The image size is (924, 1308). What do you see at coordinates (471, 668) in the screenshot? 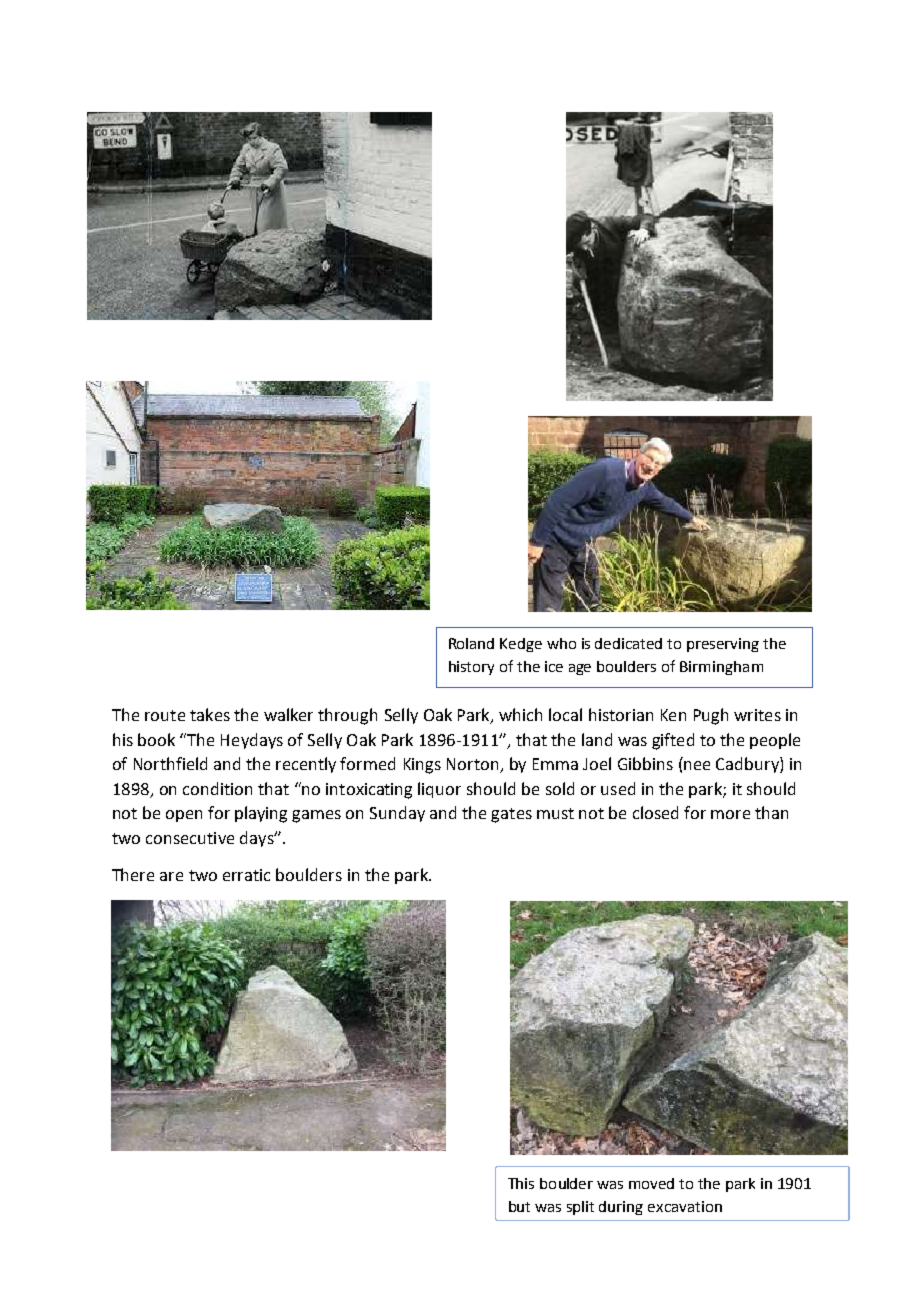
I see `history` at bounding box center [471, 668].
